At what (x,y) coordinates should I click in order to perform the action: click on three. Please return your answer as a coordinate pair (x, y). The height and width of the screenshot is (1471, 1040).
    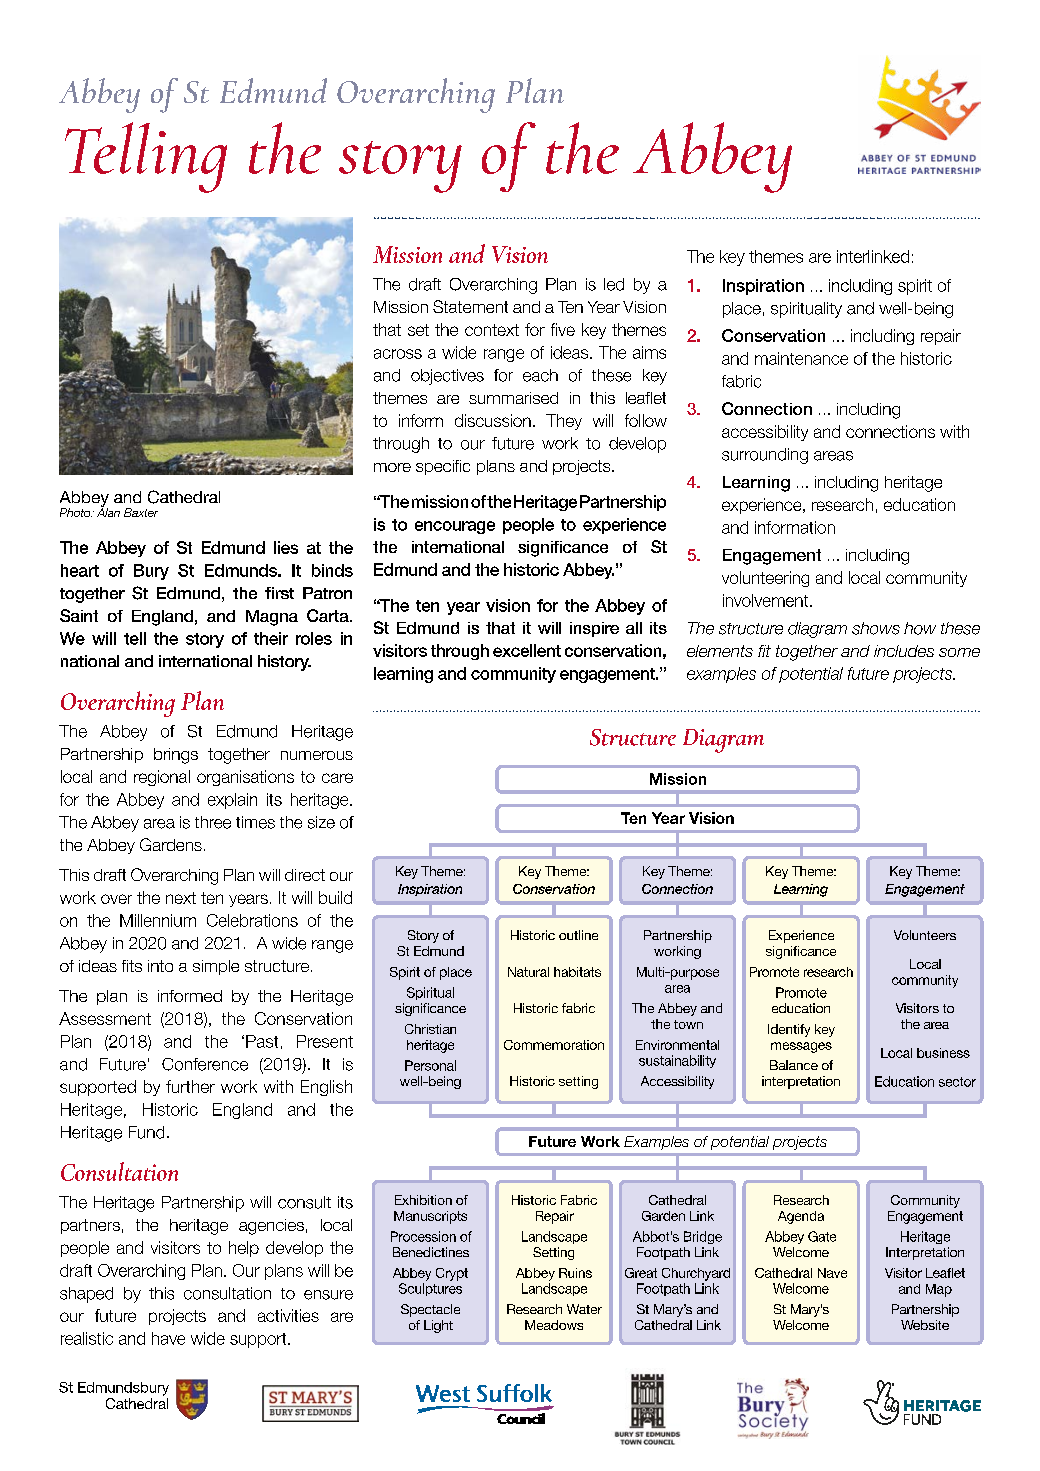
    Looking at the image, I should click on (213, 822).
